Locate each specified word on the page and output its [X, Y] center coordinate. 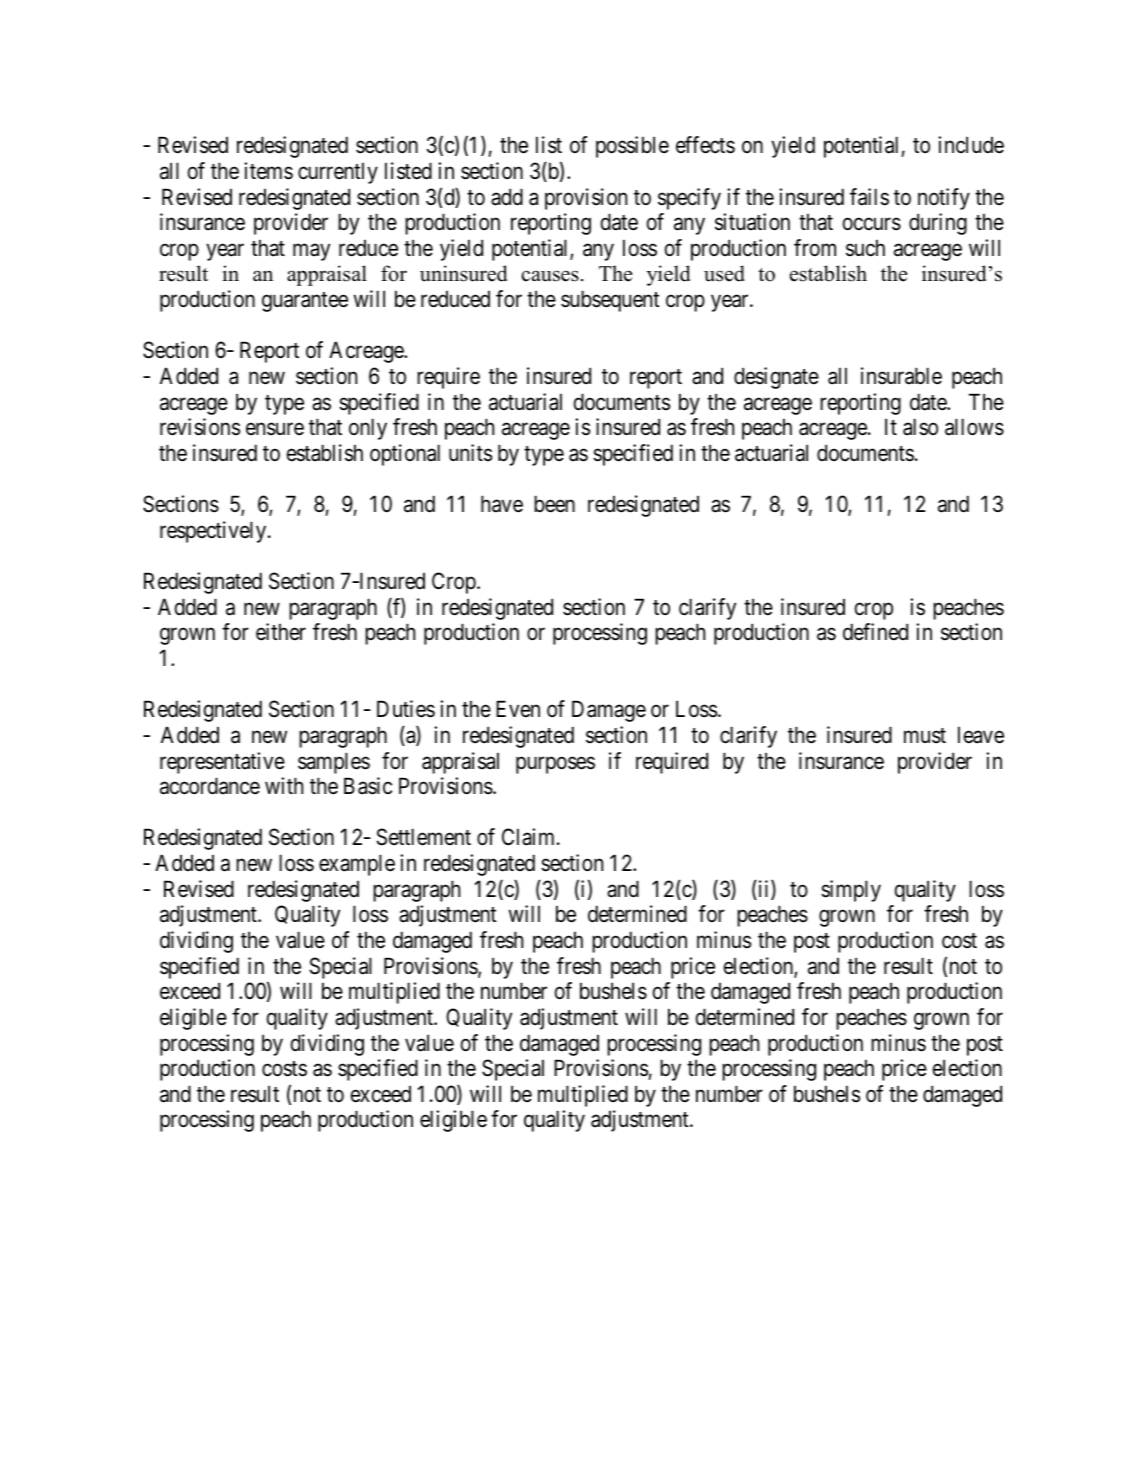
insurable [901, 376]
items [268, 171]
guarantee [305, 302]
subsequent [610, 301]
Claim [530, 837]
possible [632, 147]
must [925, 736]
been [554, 504]
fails [869, 197]
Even [518, 709]
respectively [214, 532]
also [920, 427]
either [281, 632]
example [357, 865]
